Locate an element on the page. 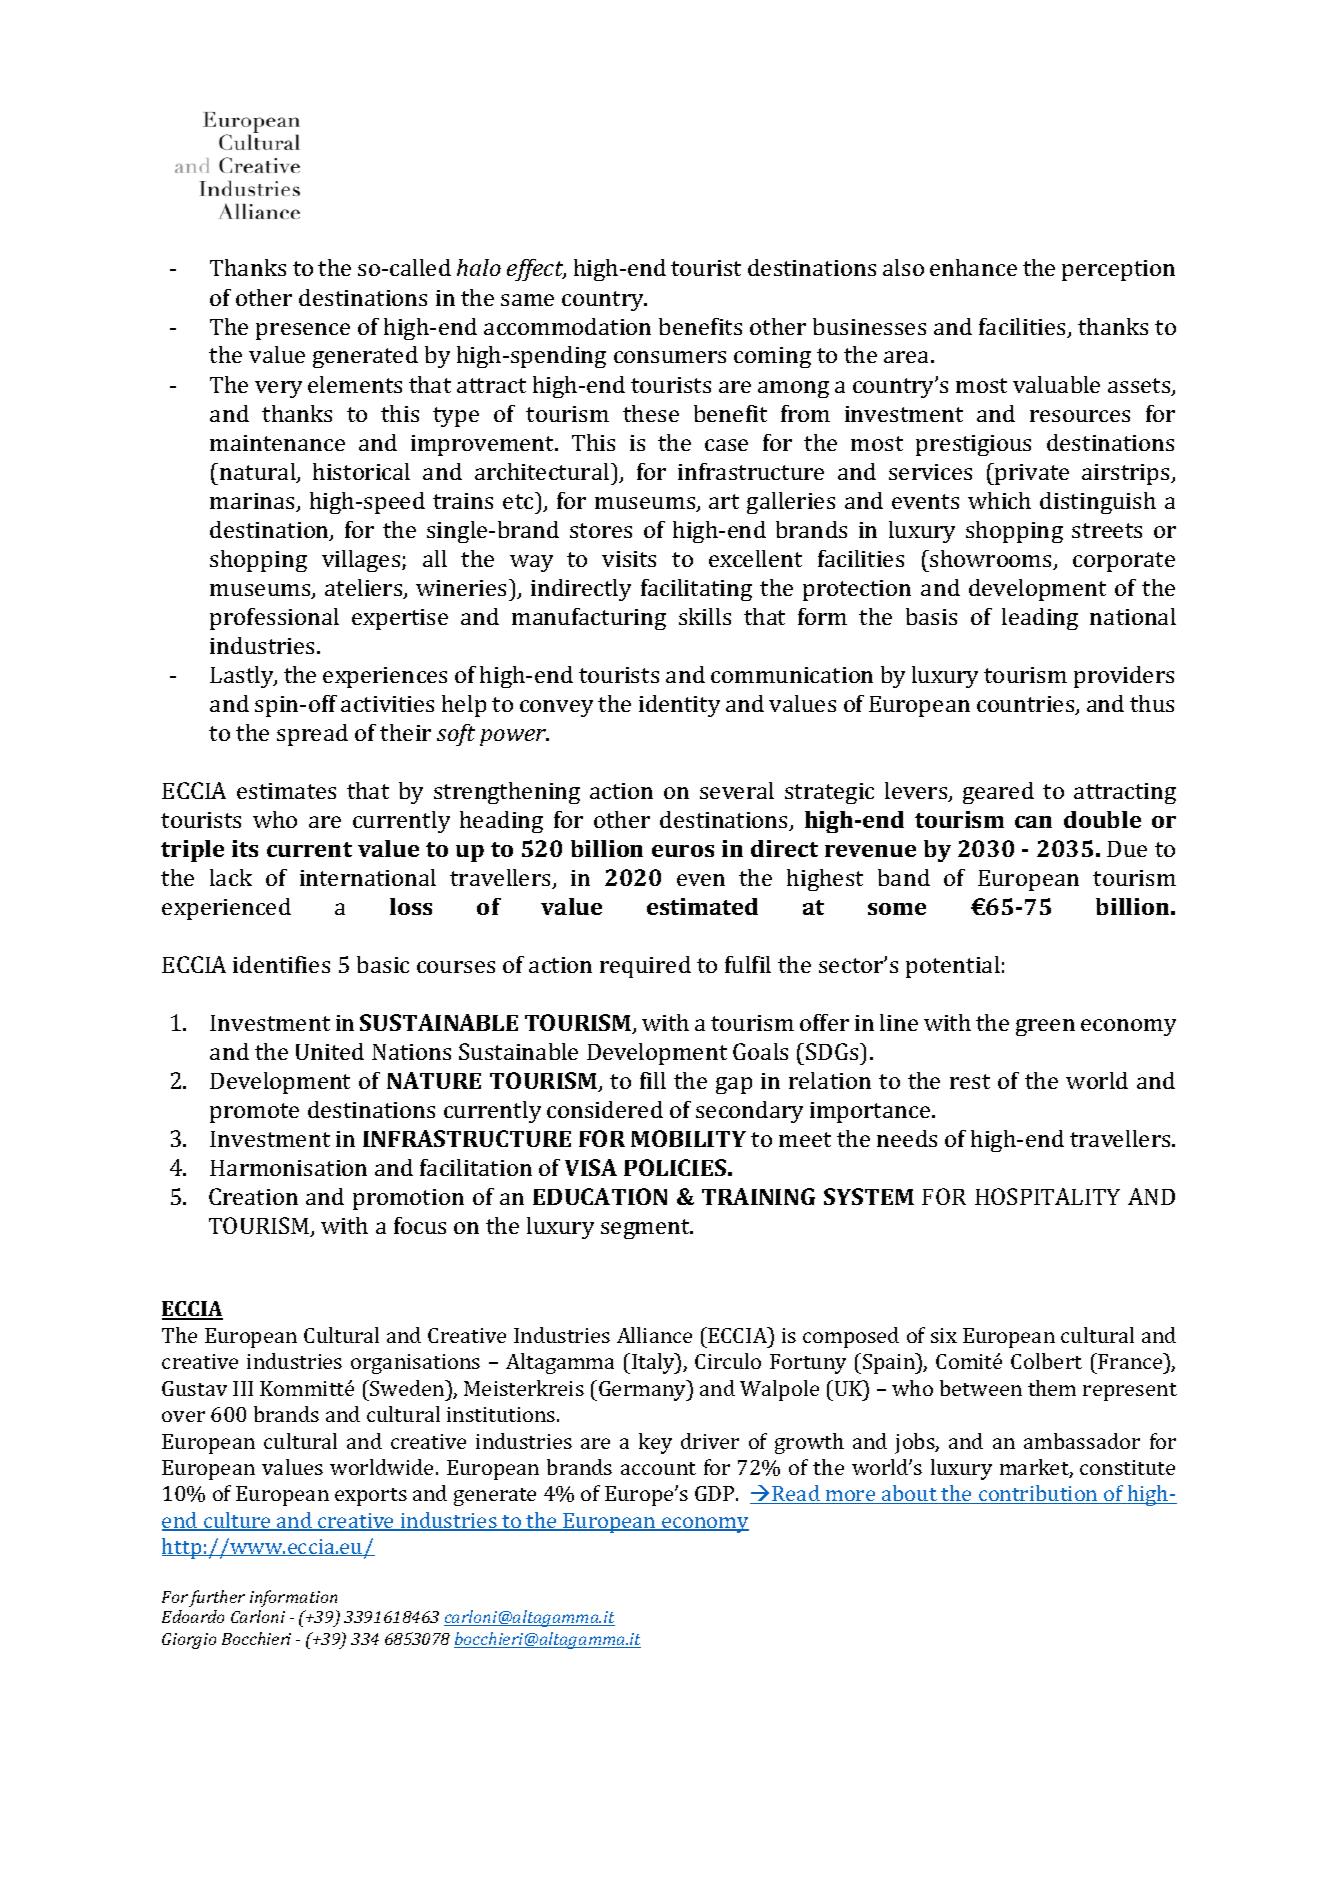 This image has height=1894, width=1338. GDP is located at coordinates (716, 1493).
